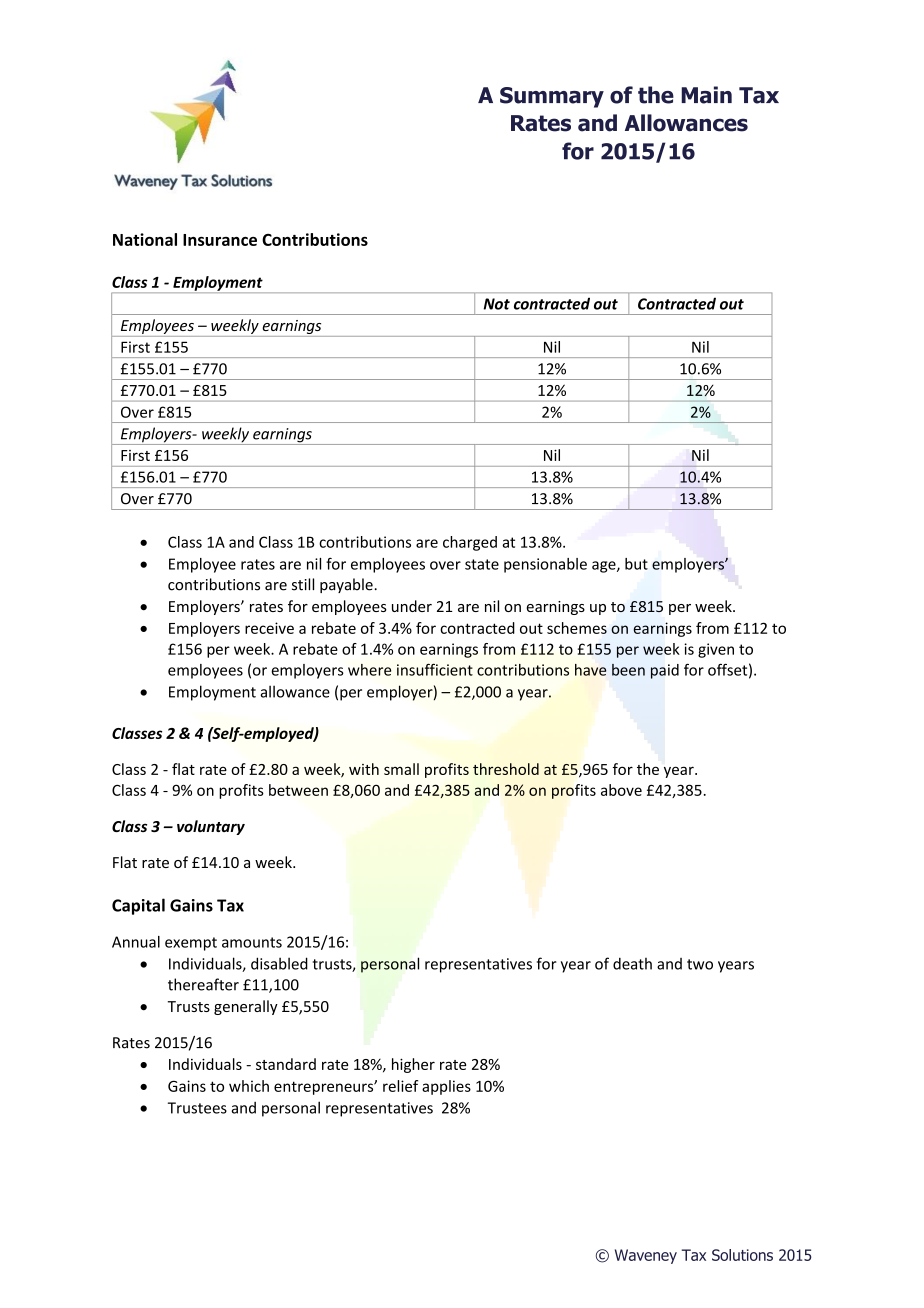 This page has width=924, height=1308. I want to click on paid, so click(665, 671).
